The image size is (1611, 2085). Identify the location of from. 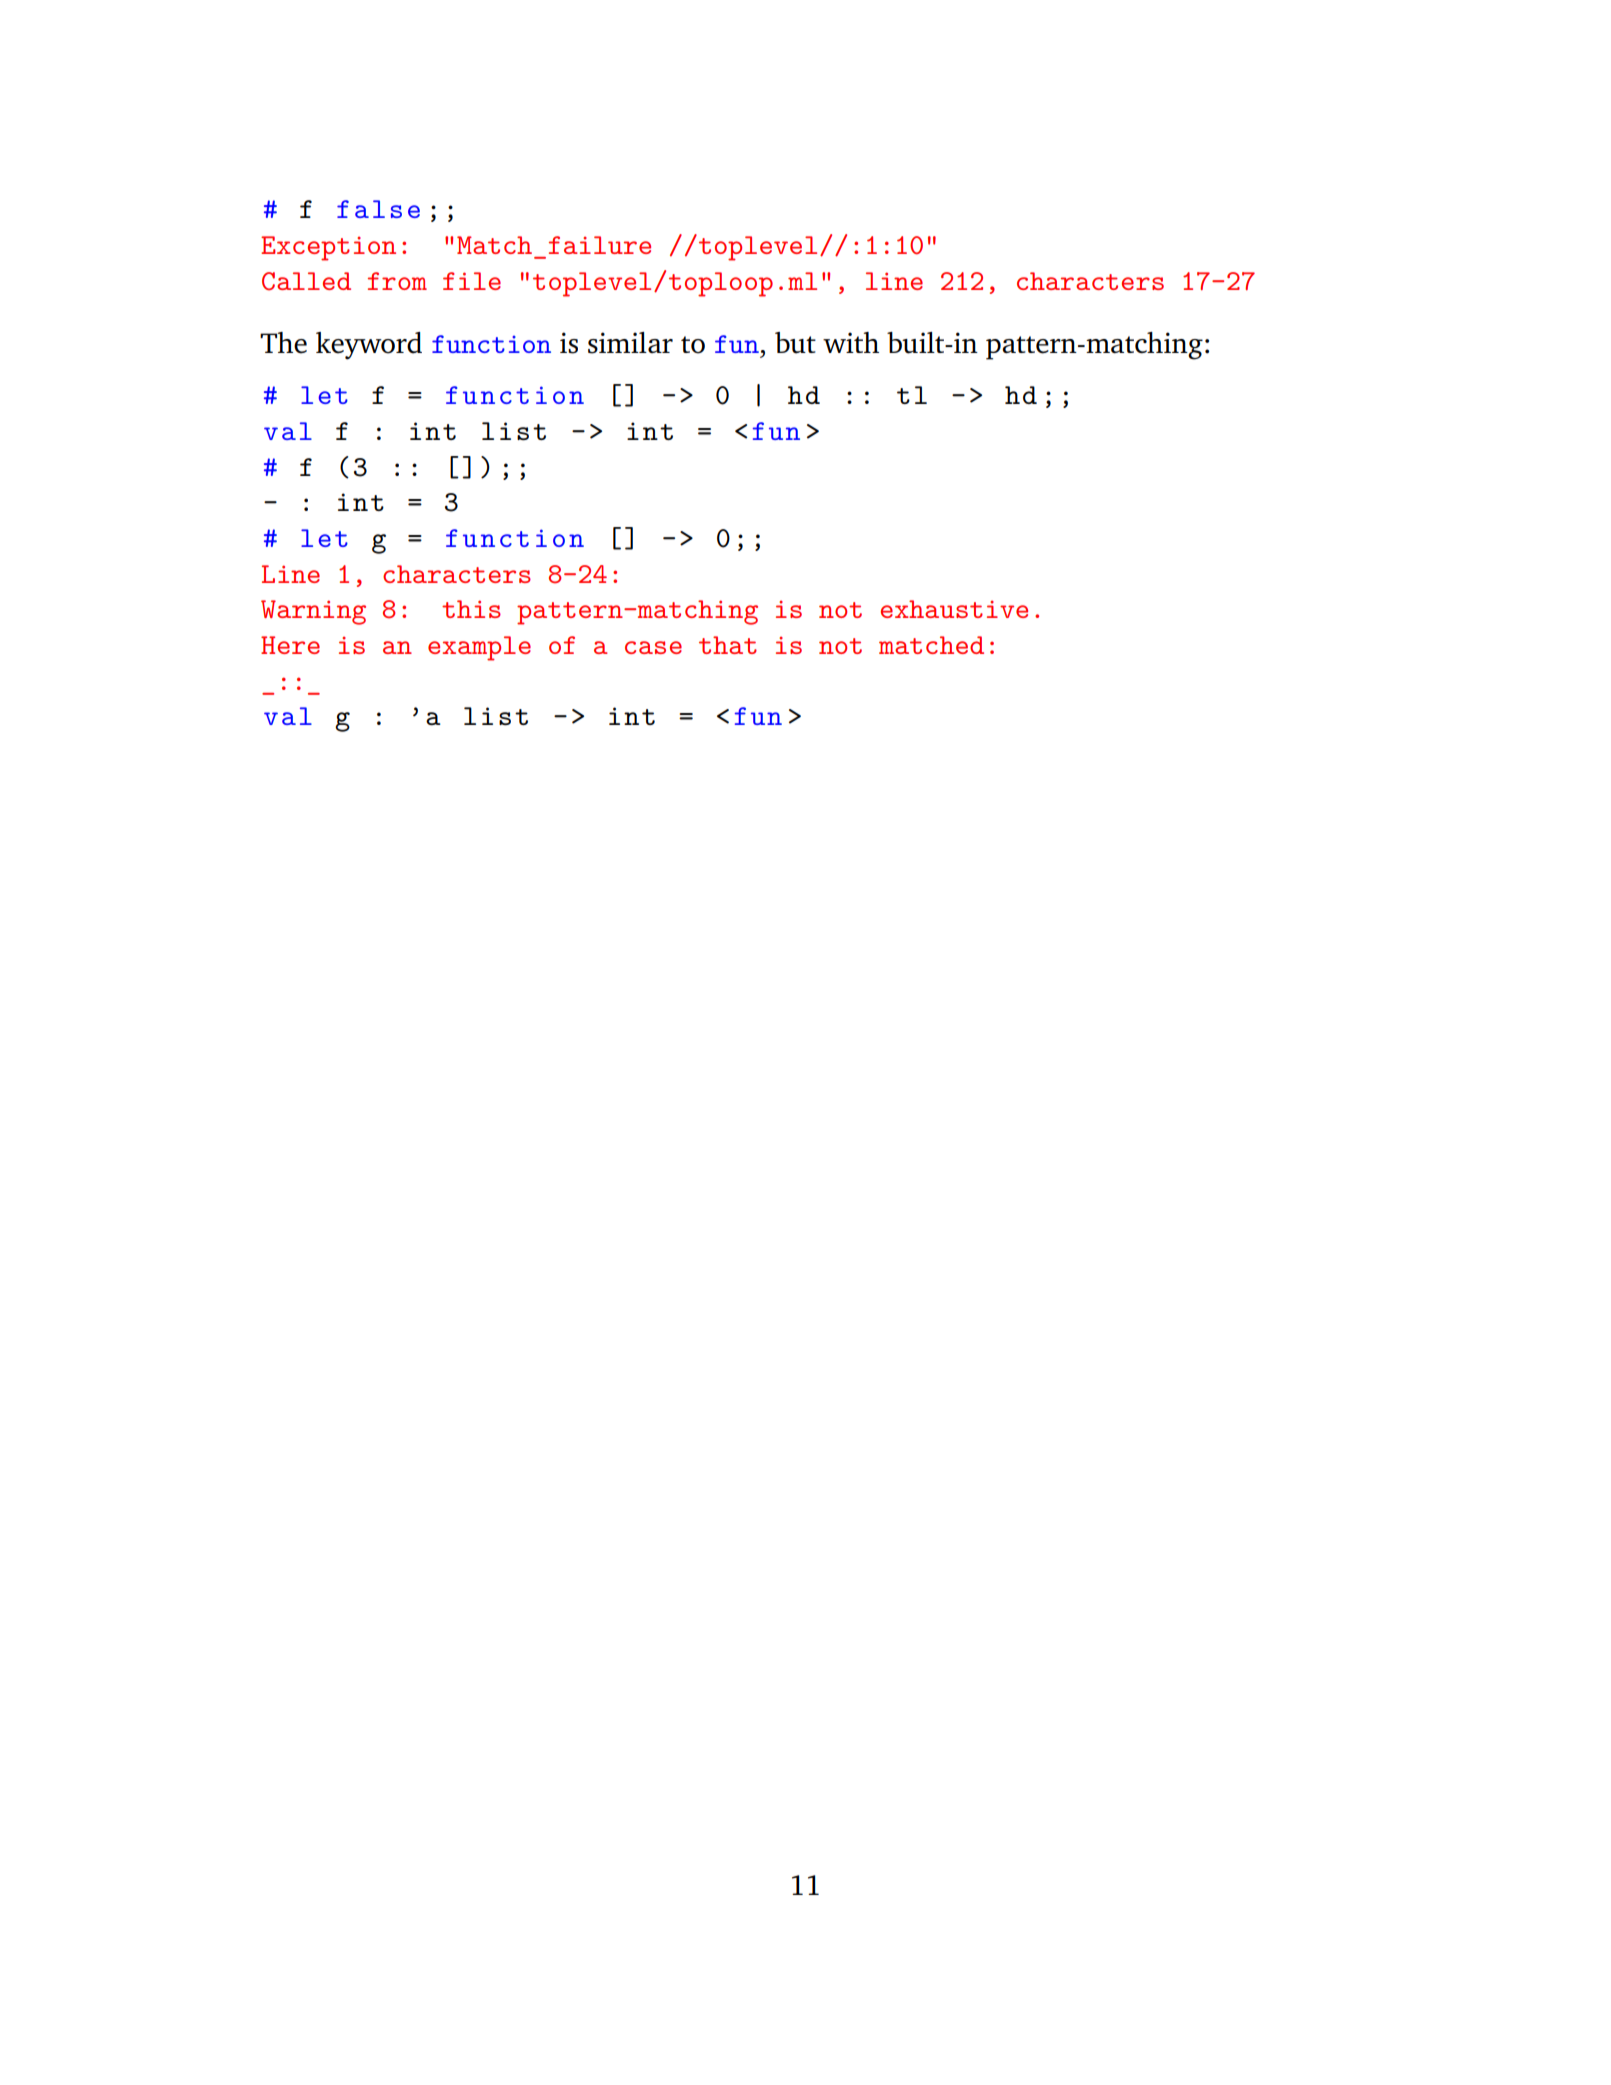
(397, 281).
